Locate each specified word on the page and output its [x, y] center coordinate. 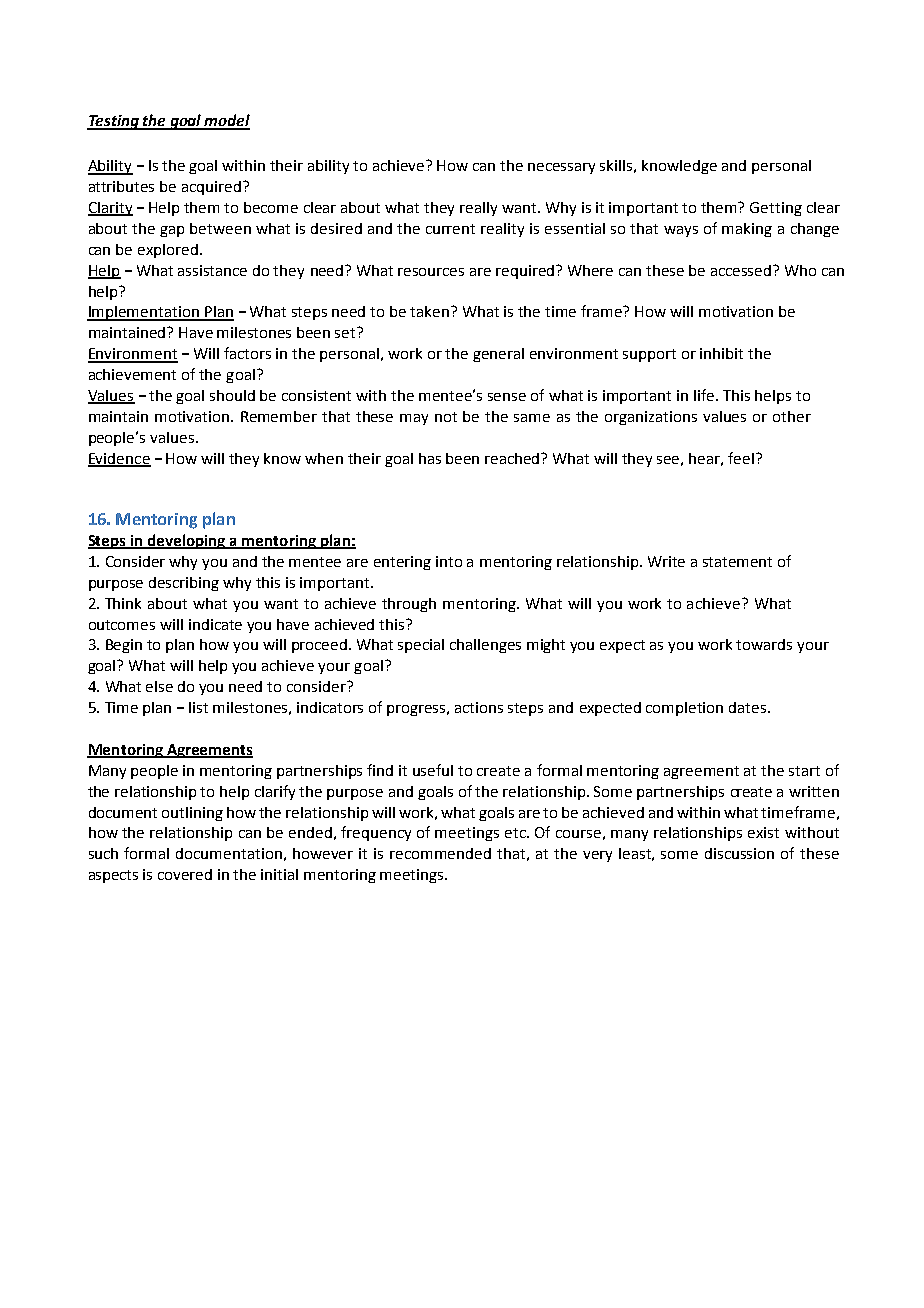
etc [516, 833]
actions [479, 707]
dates [749, 707]
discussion [739, 853]
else [159, 686]
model [226, 121]
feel [741, 458]
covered [185, 874]
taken [431, 311]
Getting [776, 209]
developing [187, 541]
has [430, 458]
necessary [561, 168]
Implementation [144, 313]
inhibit [721, 353]
